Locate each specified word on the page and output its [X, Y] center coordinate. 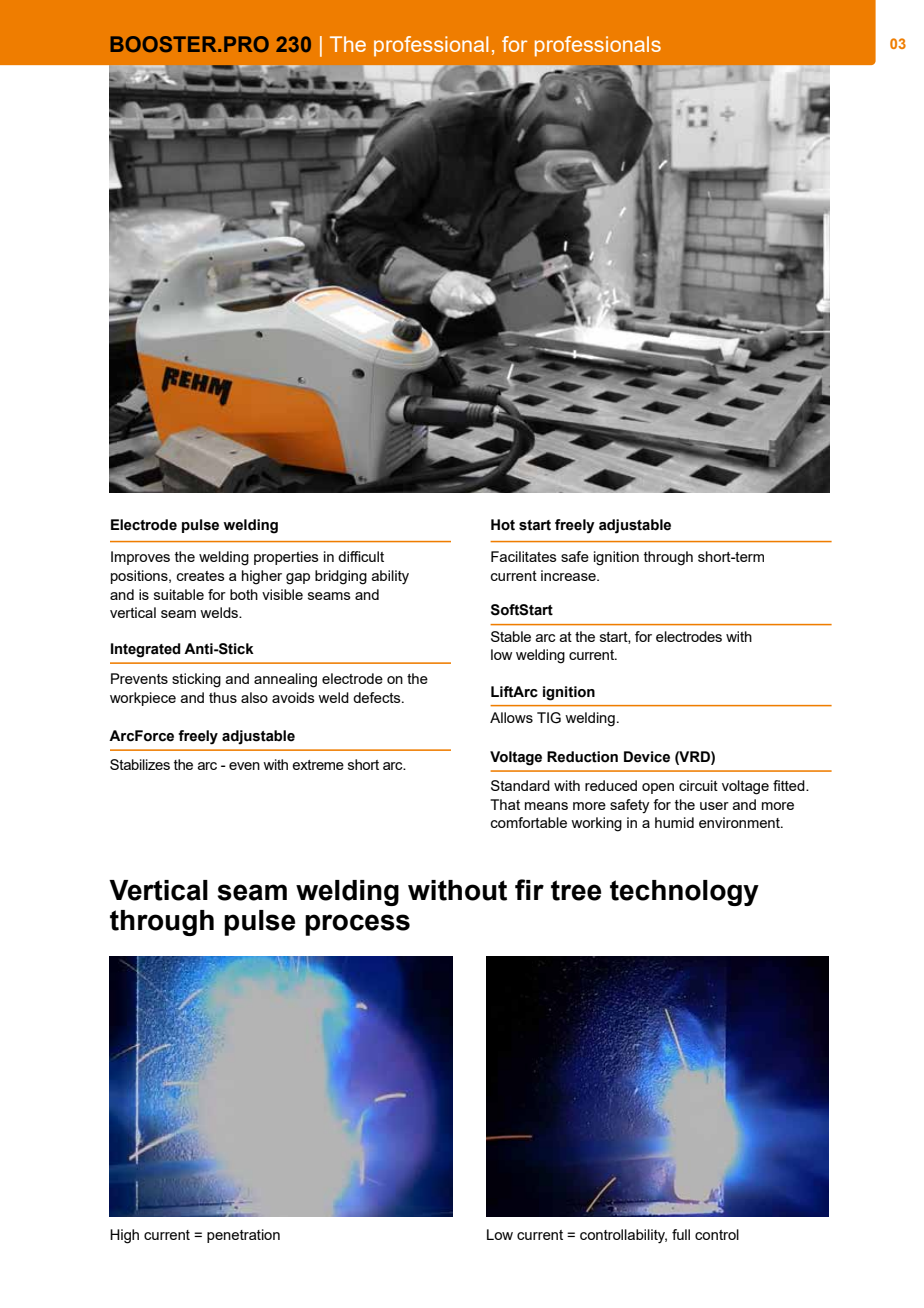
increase [569, 575]
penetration [243, 1236]
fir [529, 889]
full [681, 1234]
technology [684, 893]
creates [201, 576]
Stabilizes [140, 764]
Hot [503, 525]
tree [576, 890]
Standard [520, 785]
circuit [698, 785]
